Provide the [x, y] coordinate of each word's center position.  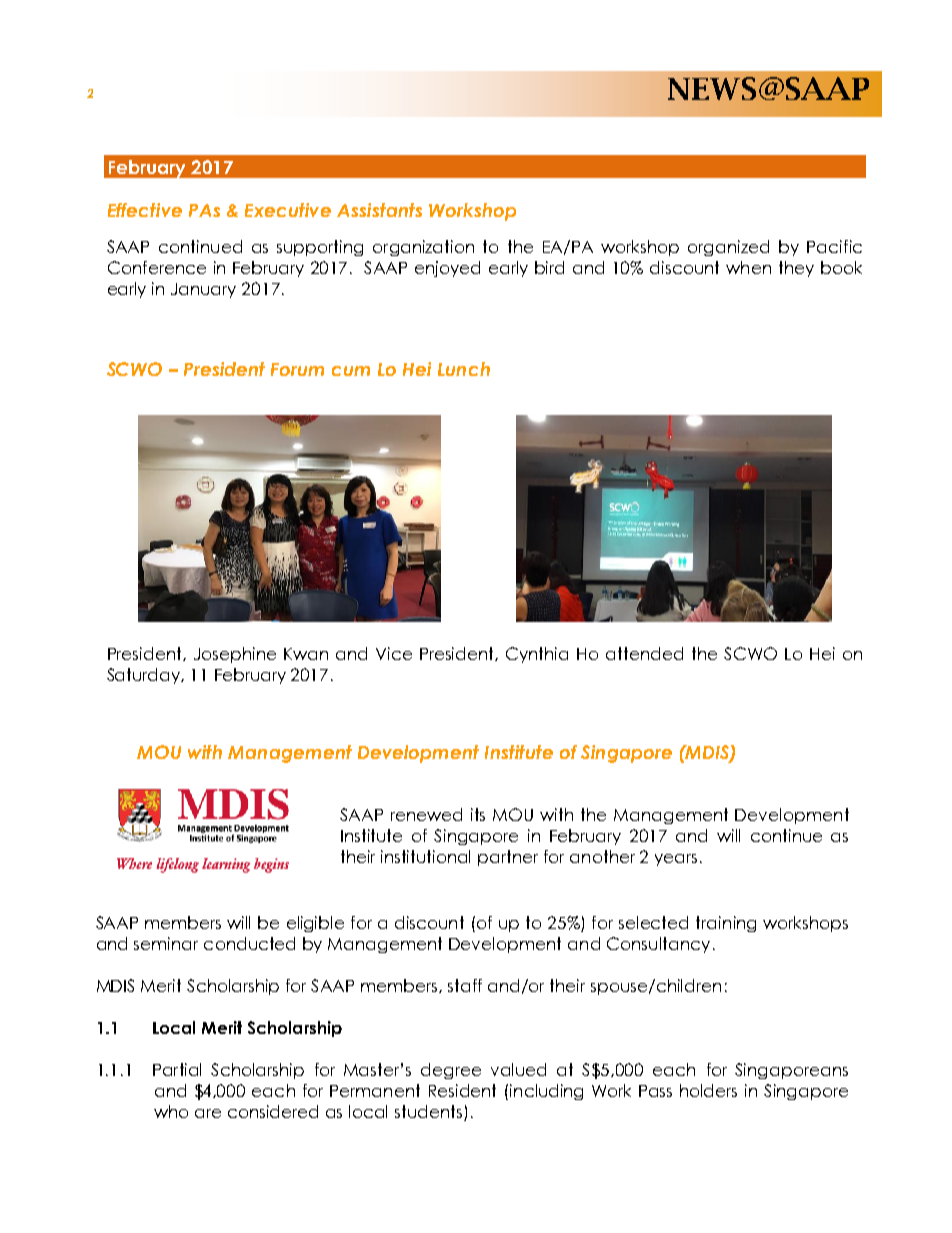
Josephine [235, 655]
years [676, 860]
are [208, 1113]
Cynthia [537, 655]
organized [728, 248]
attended [644, 653]
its [478, 814]
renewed [426, 814]
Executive [288, 210]
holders [708, 1090]
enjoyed [447, 269]
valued [518, 1069]
